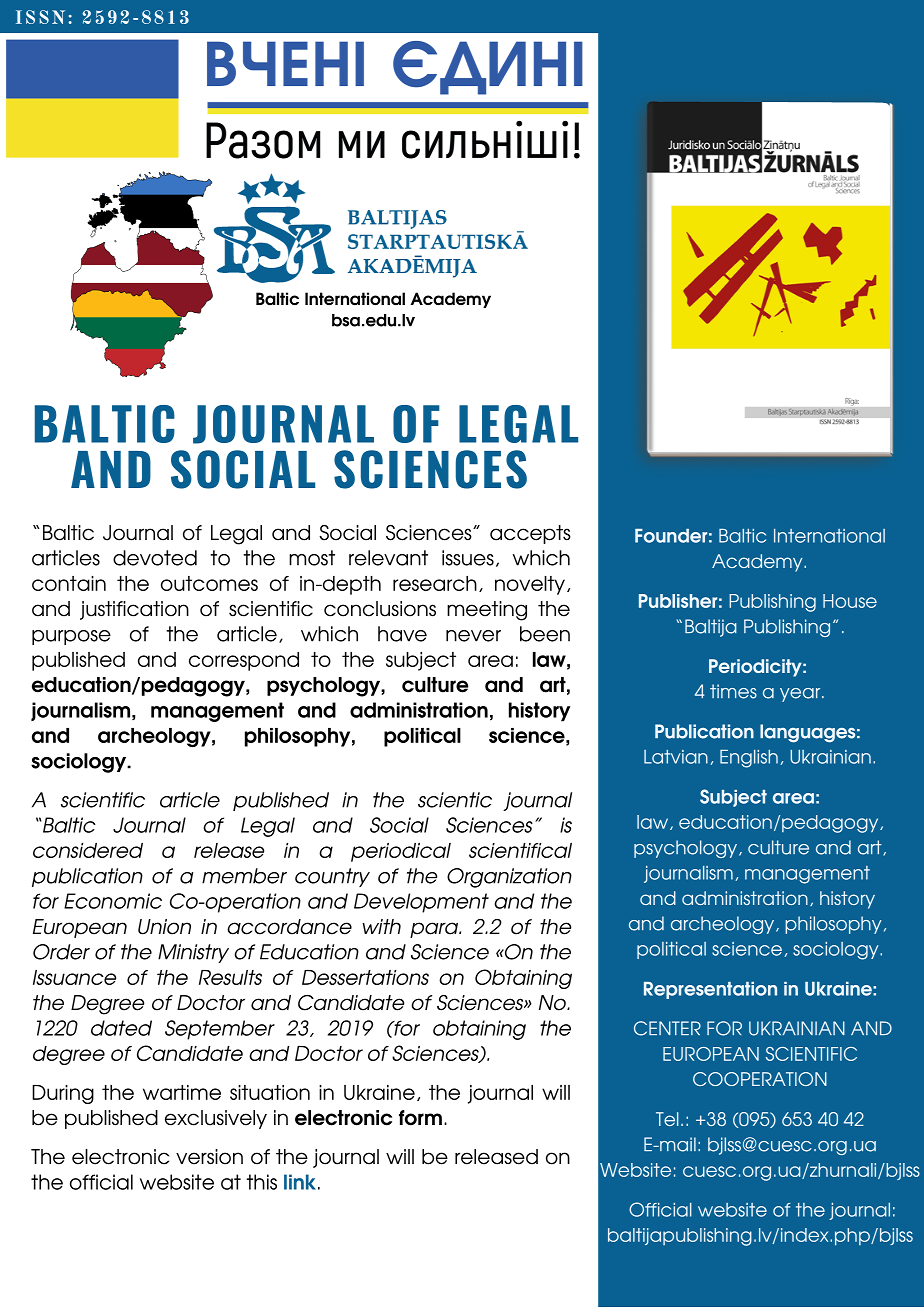 The height and width of the document is (1309, 924). I want to click on para, so click(435, 930).
